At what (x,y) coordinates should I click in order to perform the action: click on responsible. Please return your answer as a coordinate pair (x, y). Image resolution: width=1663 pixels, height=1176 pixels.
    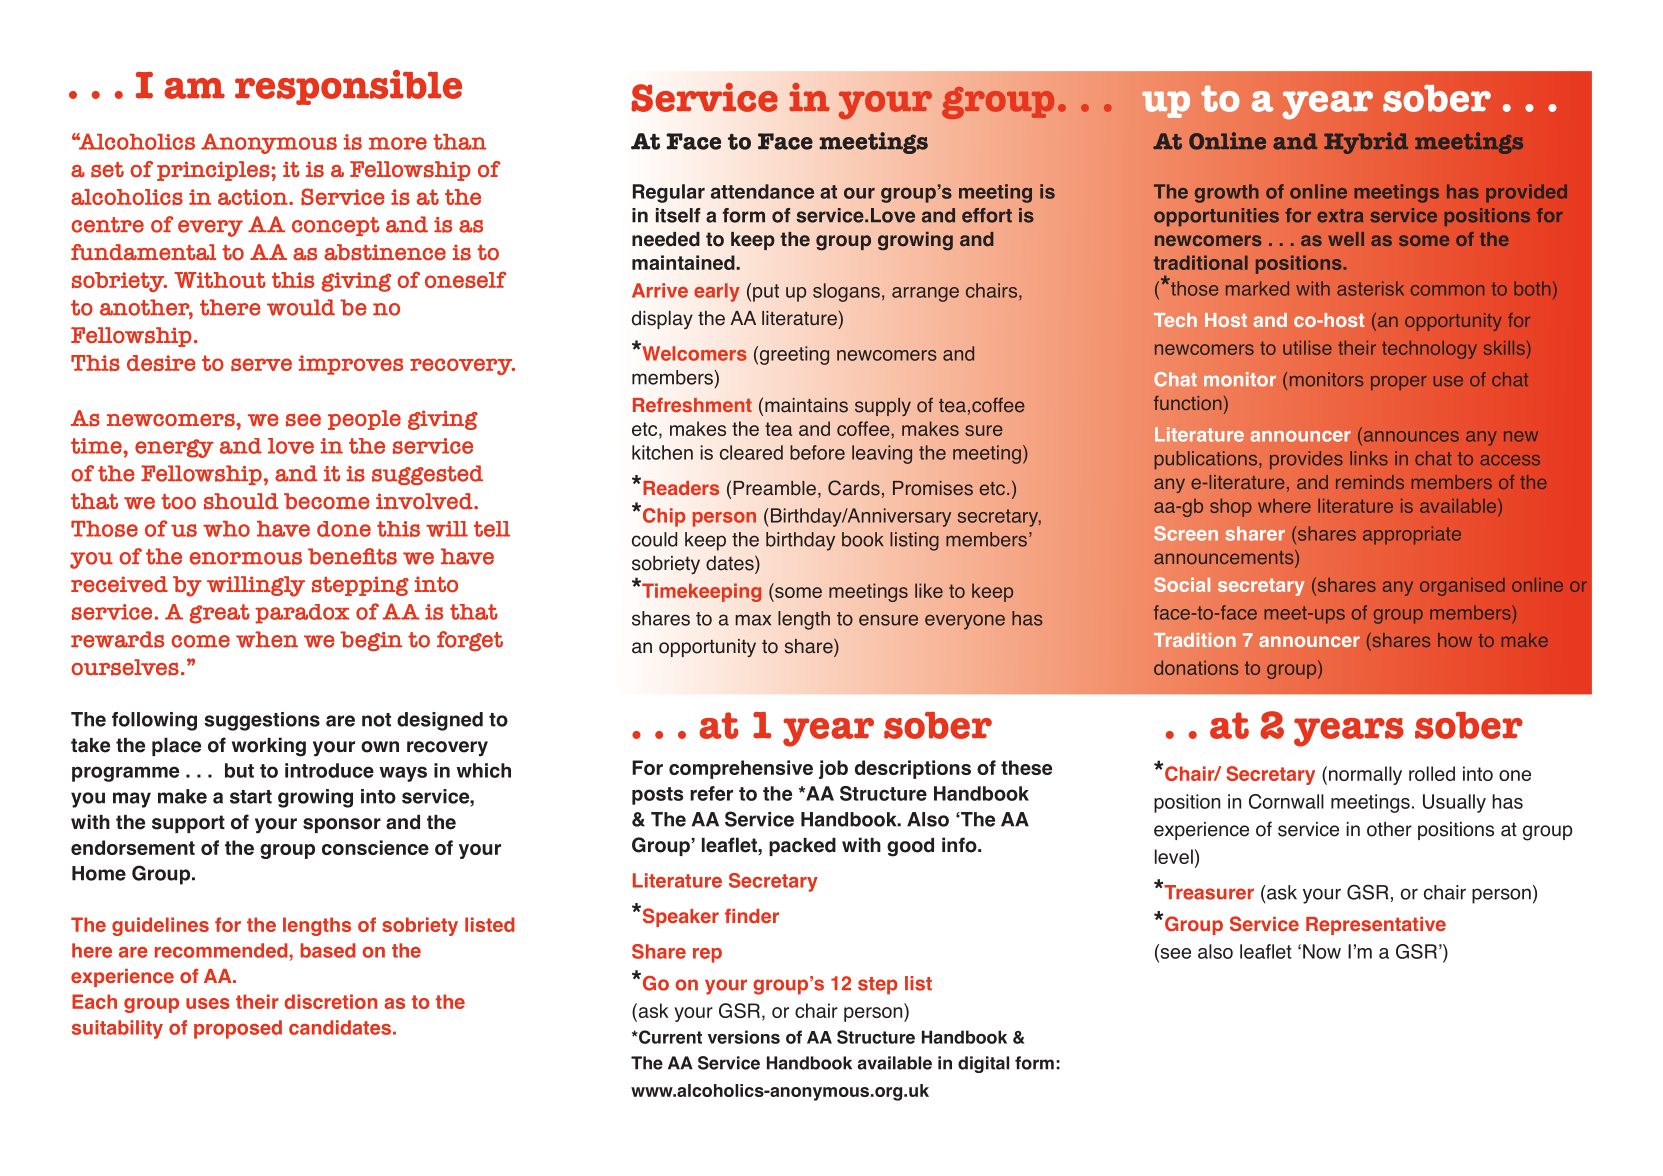
    Looking at the image, I should click on (348, 87).
